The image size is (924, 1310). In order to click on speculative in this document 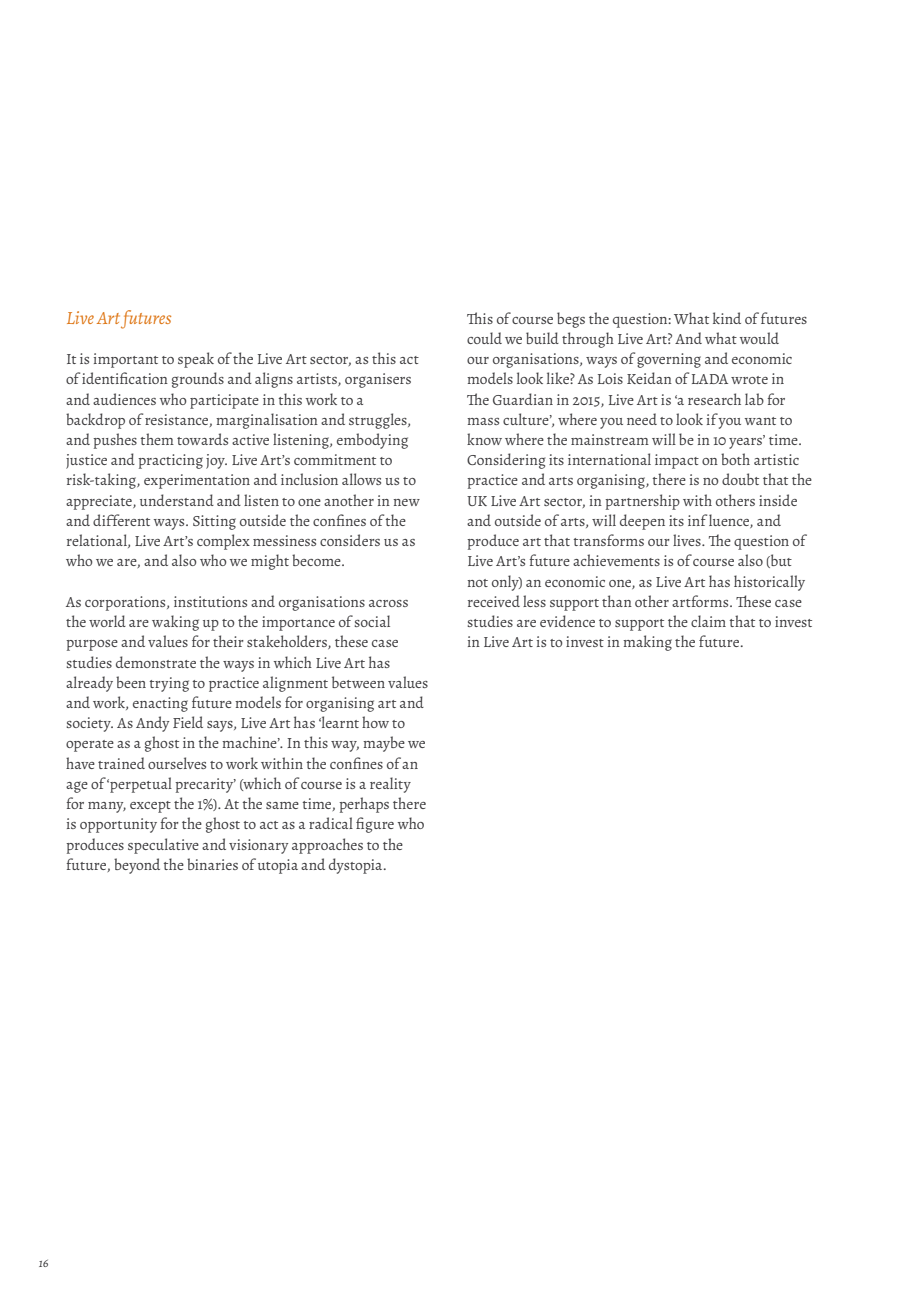, I will do `click(163, 846)`.
